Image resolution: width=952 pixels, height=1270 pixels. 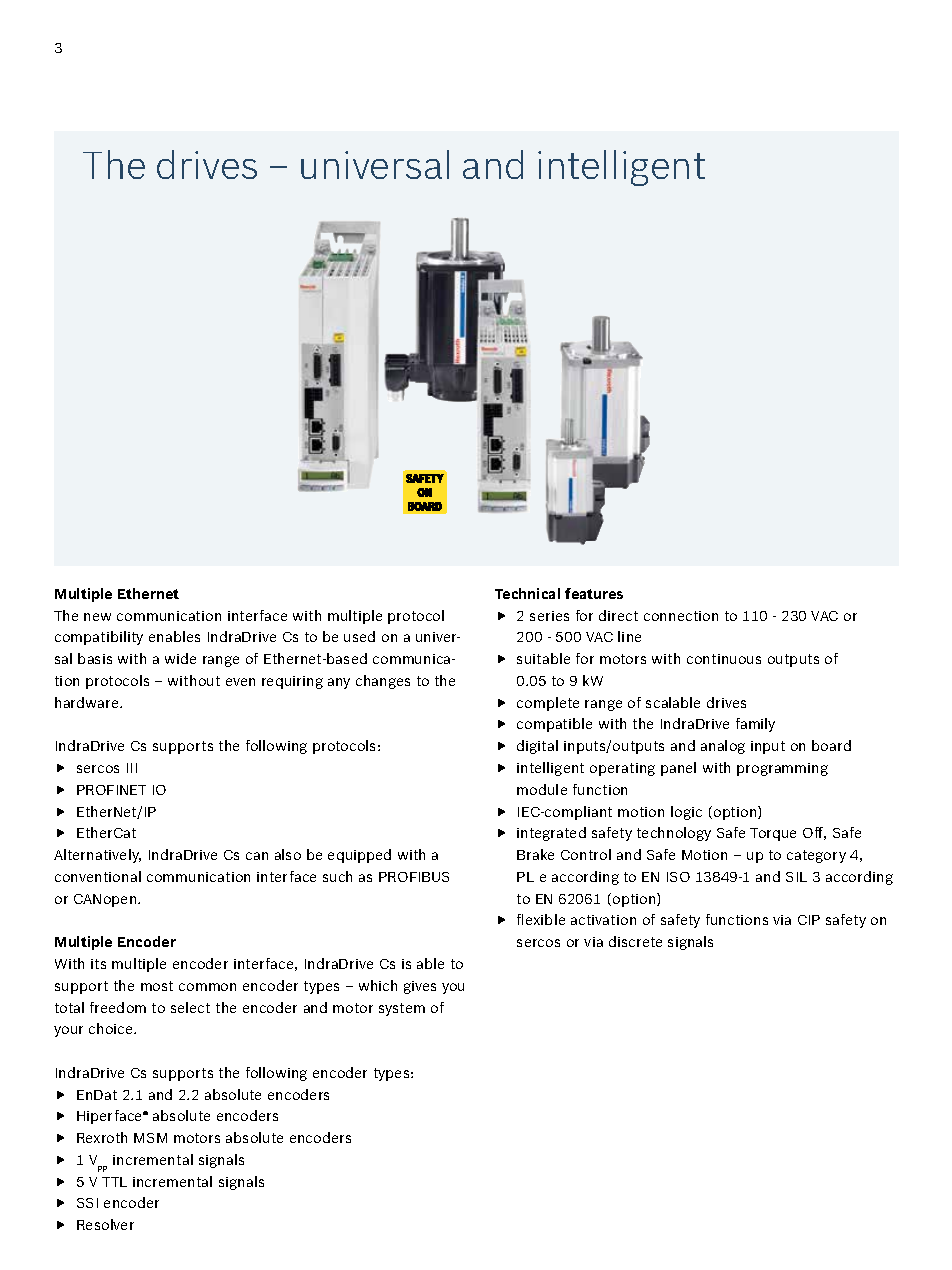 I want to click on module, so click(x=542, y=789).
